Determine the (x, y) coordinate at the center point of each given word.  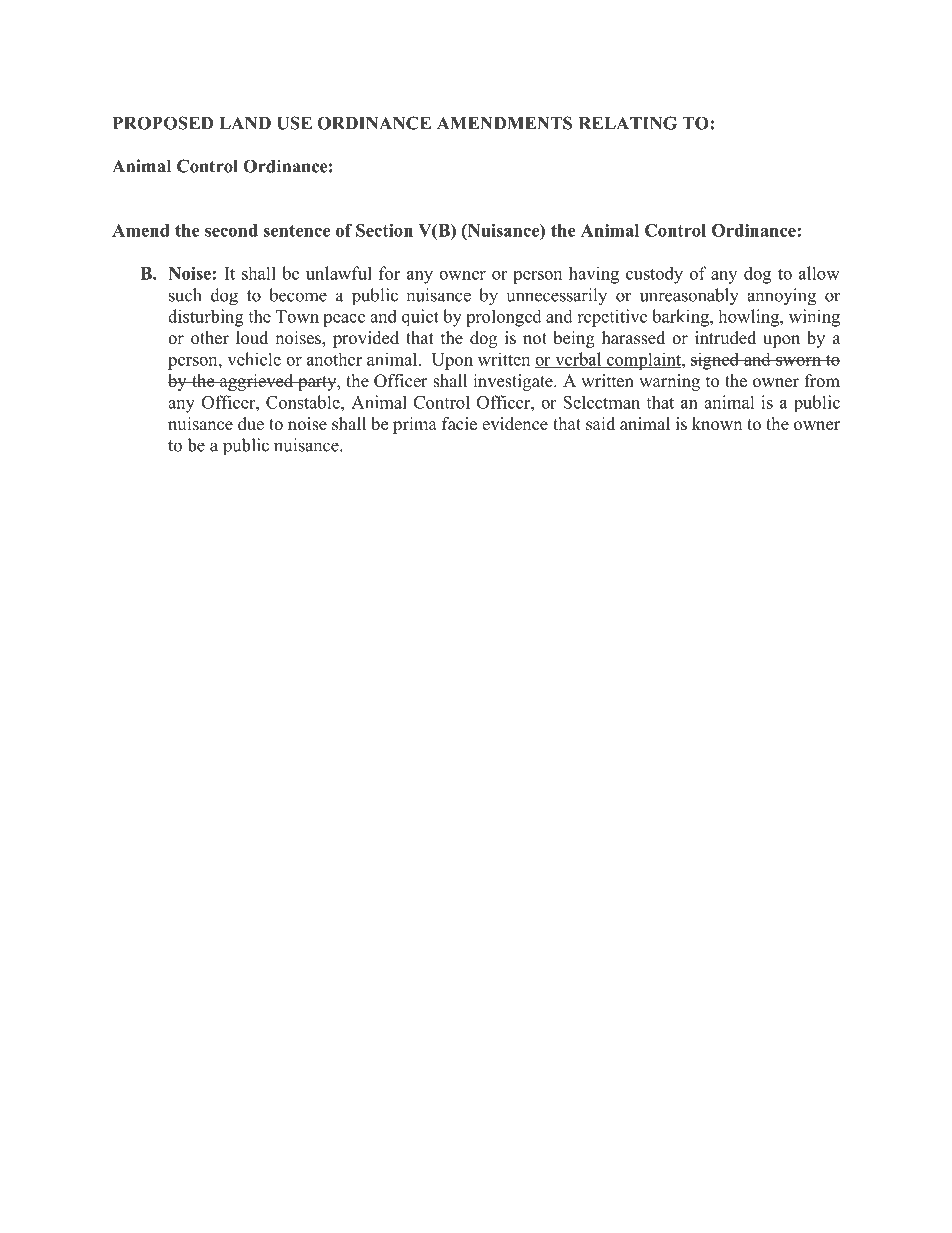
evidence (515, 424)
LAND (245, 123)
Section (384, 230)
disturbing (206, 318)
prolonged (504, 318)
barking (681, 318)
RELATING (628, 123)
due (251, 424)
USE (294, 123)
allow (819, 273)
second (231, 230)
